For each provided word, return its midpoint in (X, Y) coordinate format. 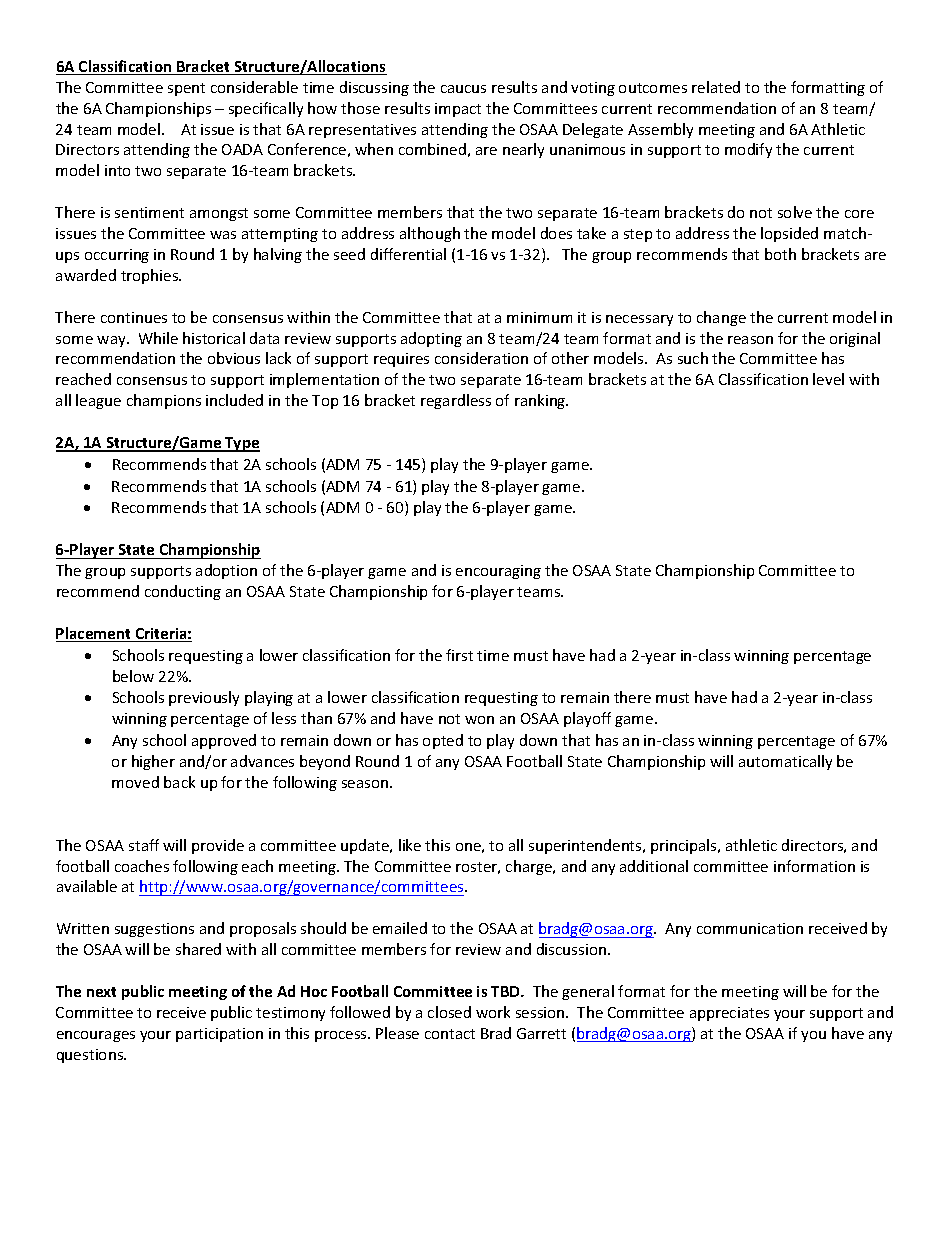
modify (748, 150)
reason (750, 340)
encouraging (498, 572)
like (410, 845)
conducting (183, 592)
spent (186, 89)
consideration (481, 358)
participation (219, 1035)
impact (458, 110)
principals (685, 846)
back (179, 782)
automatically (785, 762)
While (158, 338)
